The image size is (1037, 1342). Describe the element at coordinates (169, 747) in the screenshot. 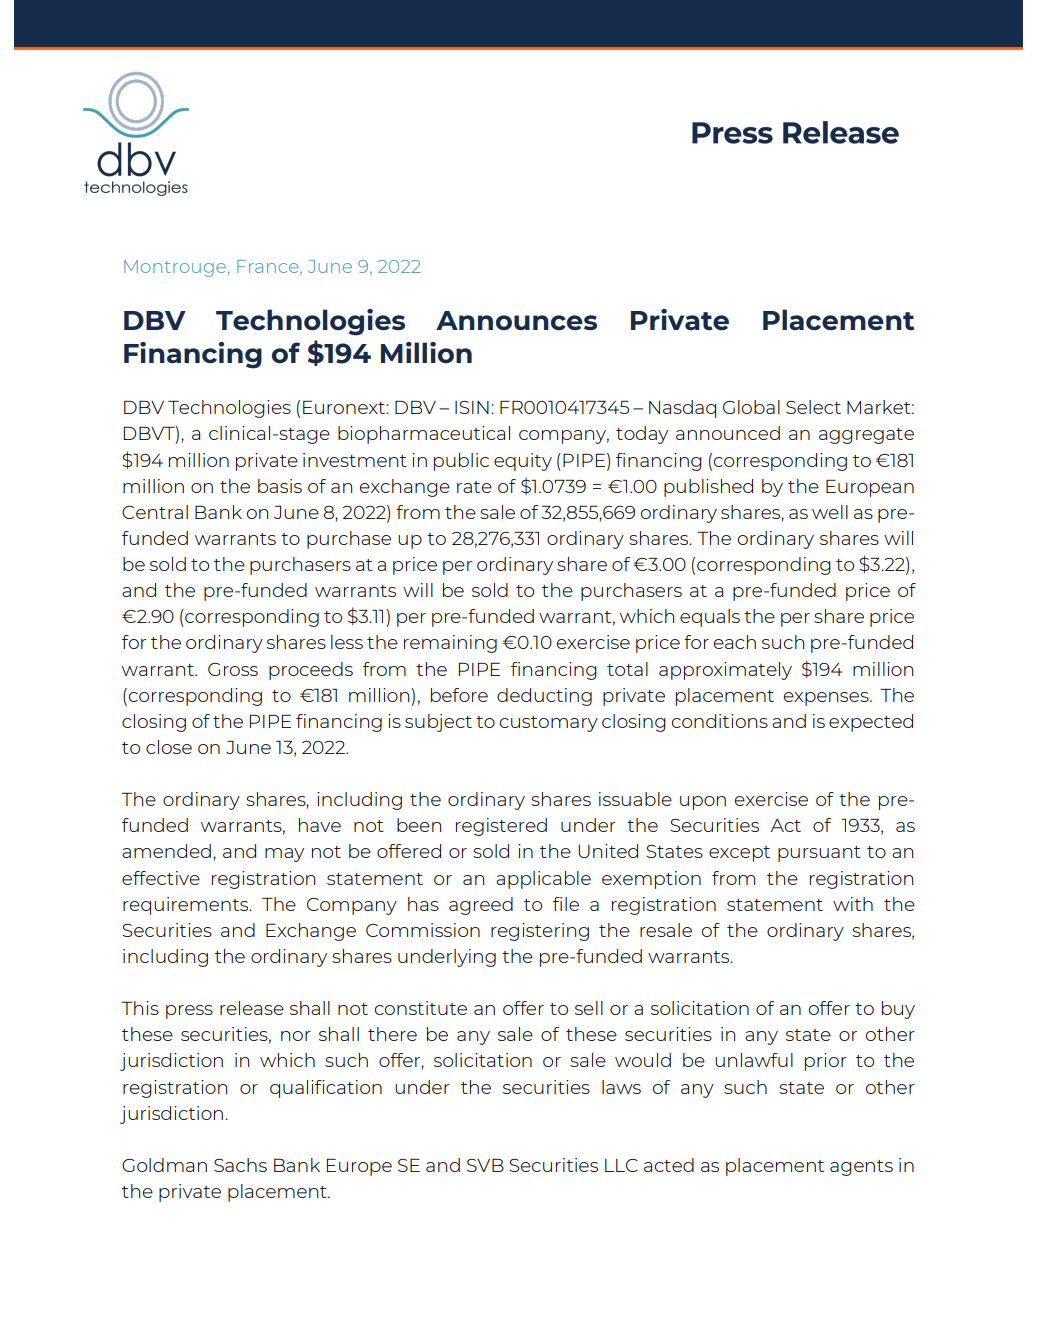

I see `close` at that location.
